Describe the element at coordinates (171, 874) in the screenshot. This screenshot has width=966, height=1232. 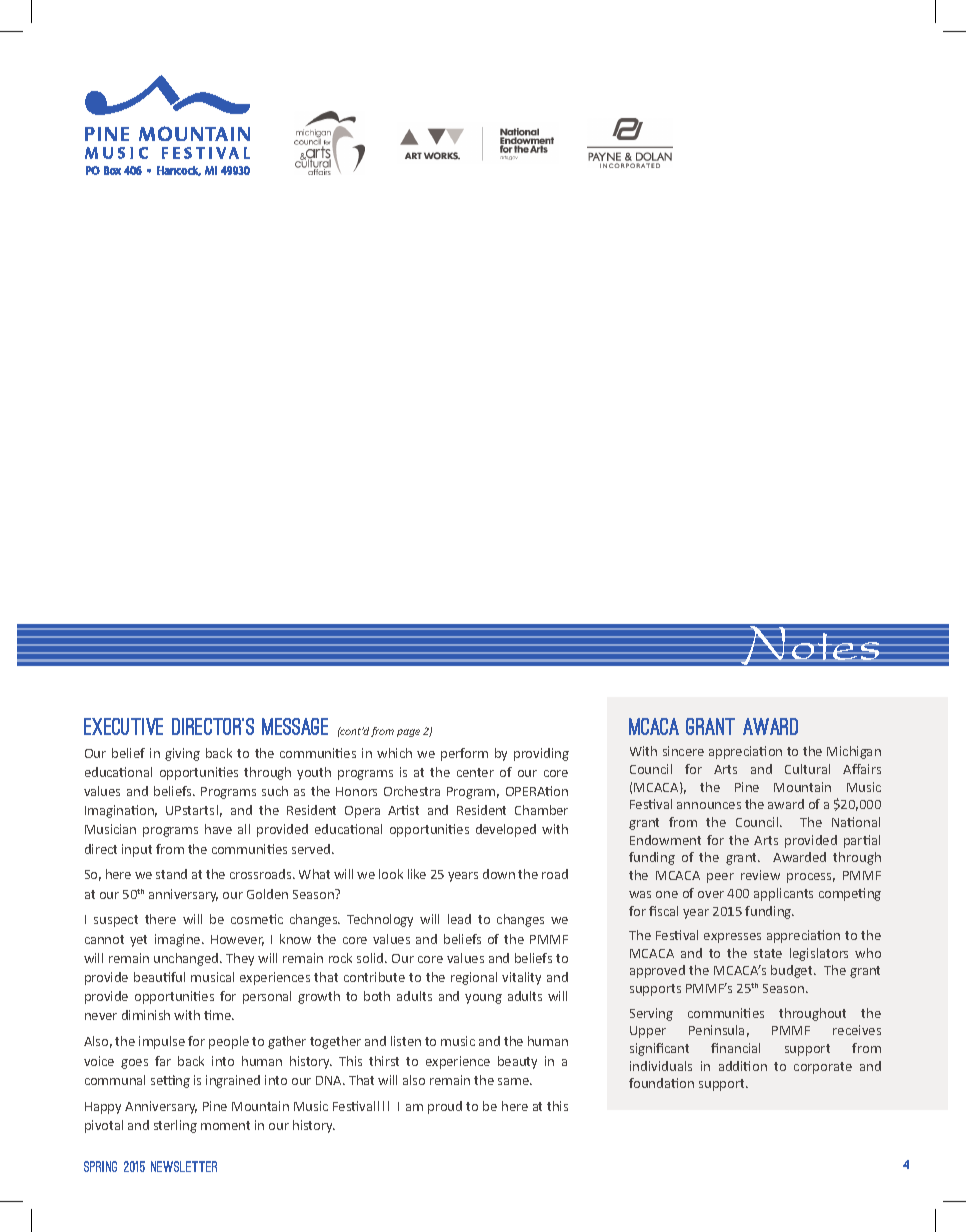
I see `stand` at that location.
